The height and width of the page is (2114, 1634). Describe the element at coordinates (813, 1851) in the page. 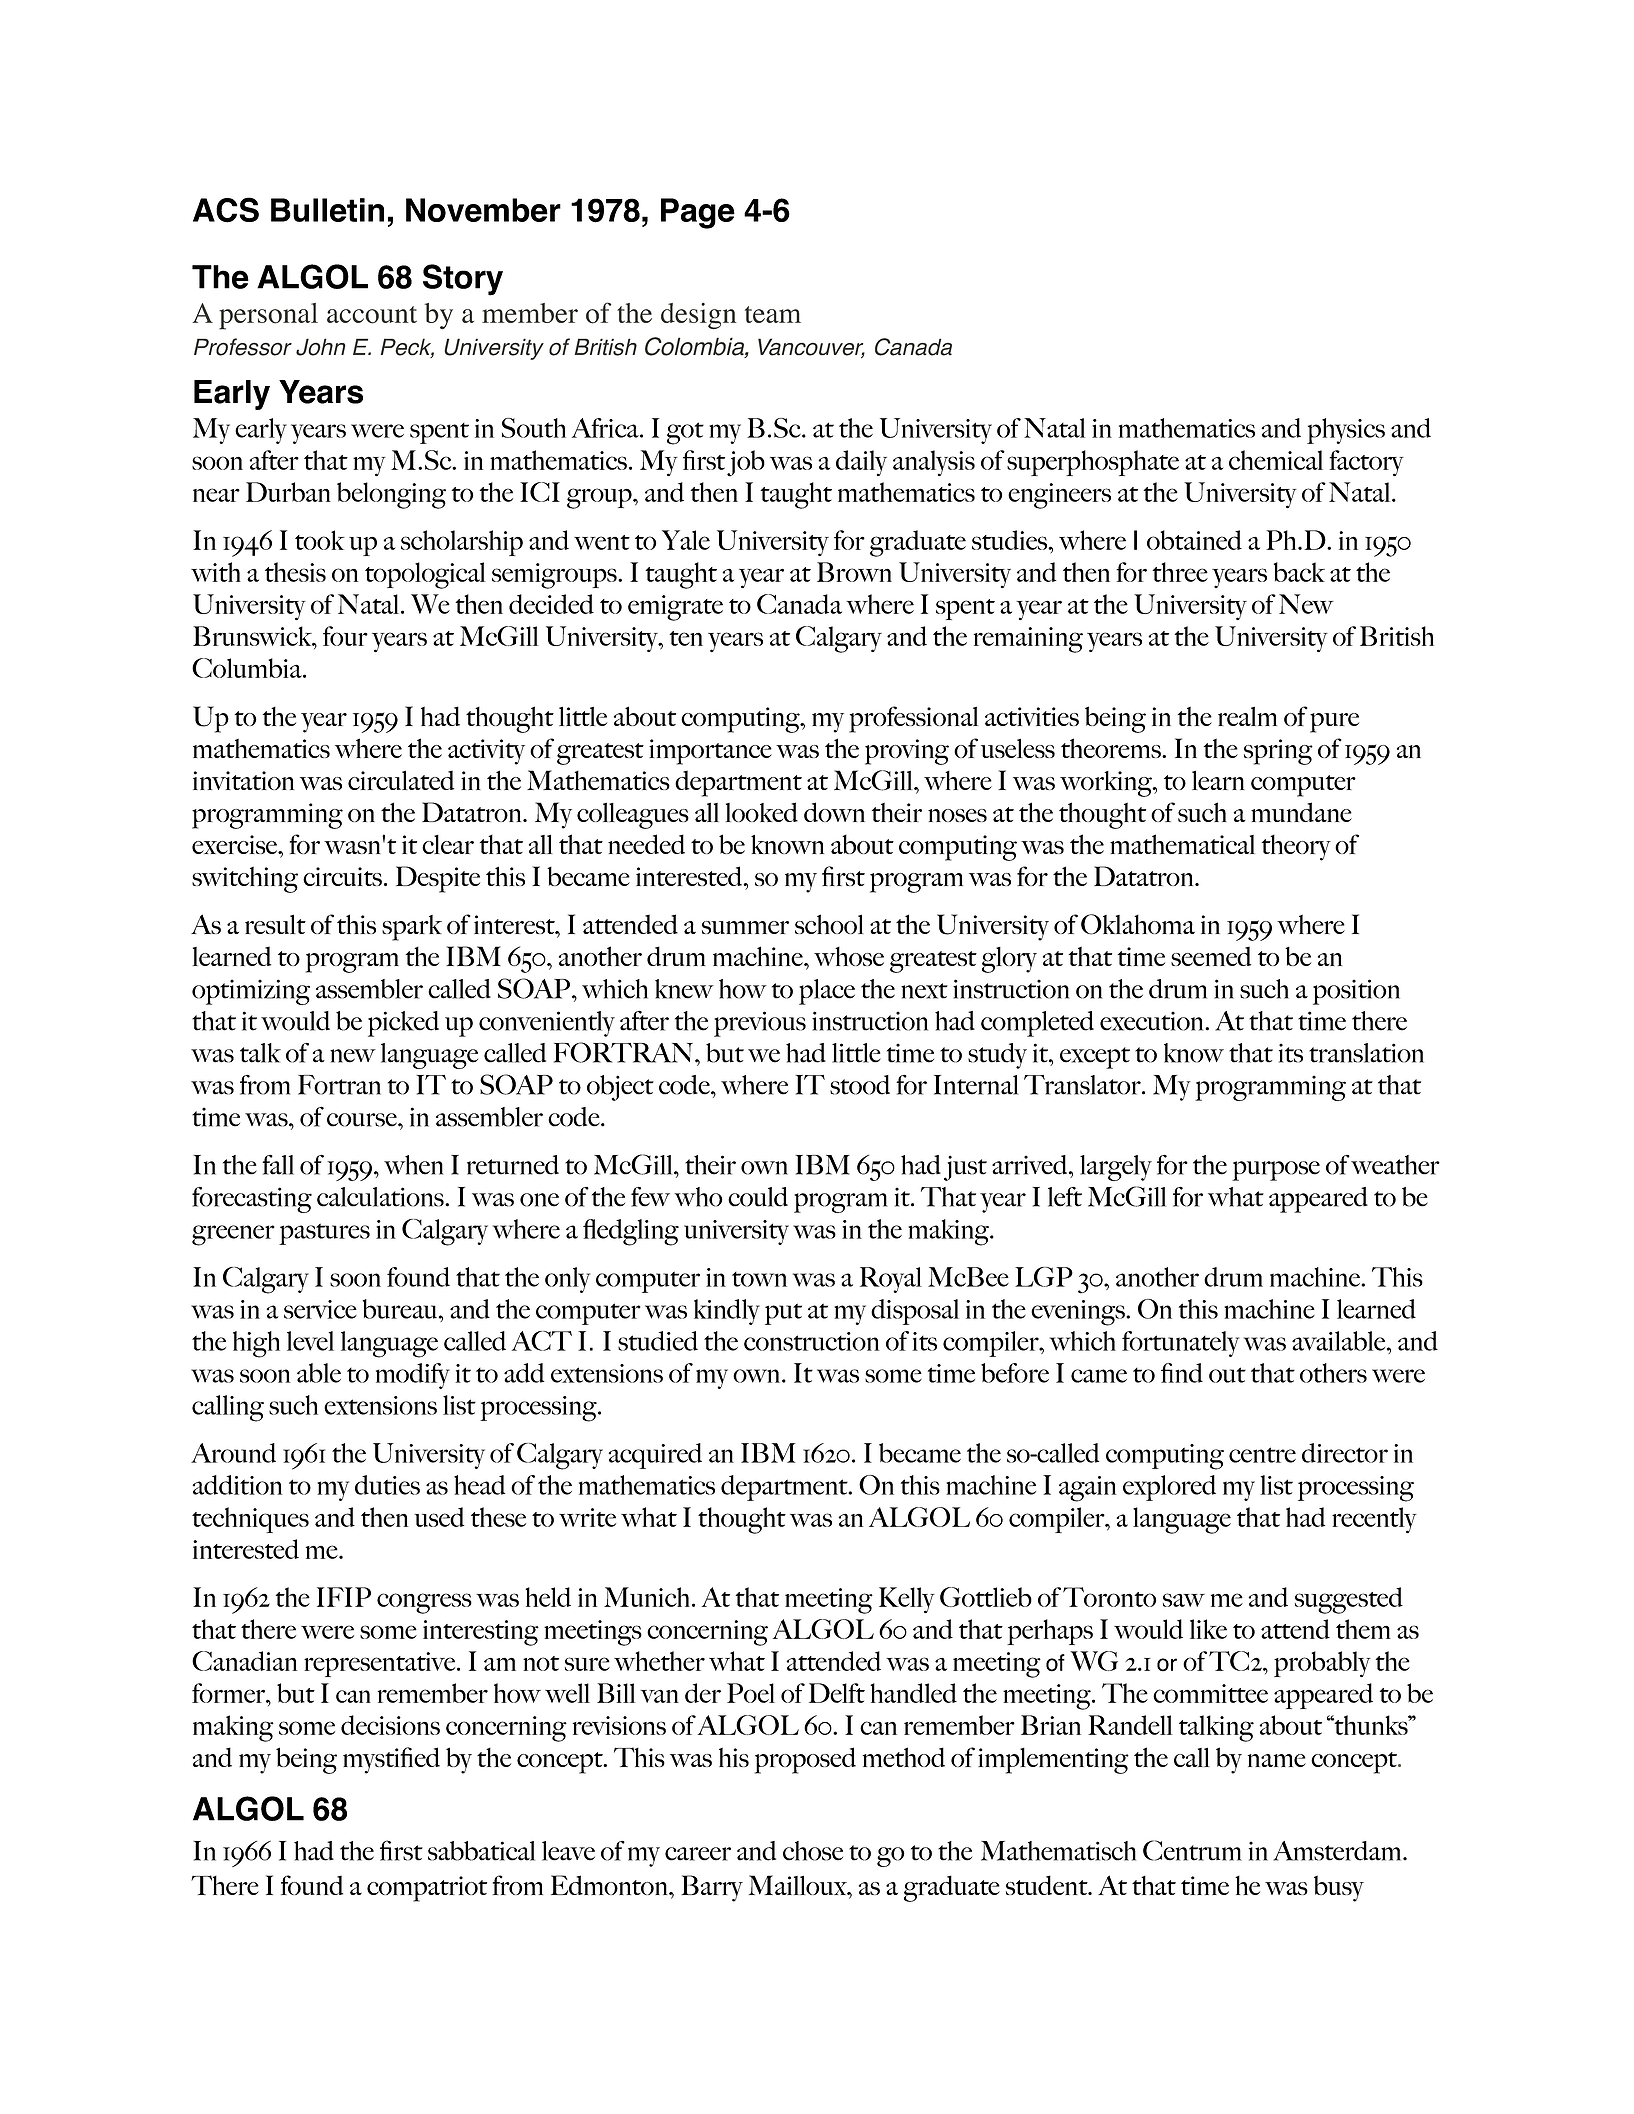

I see `chose` at that location.
